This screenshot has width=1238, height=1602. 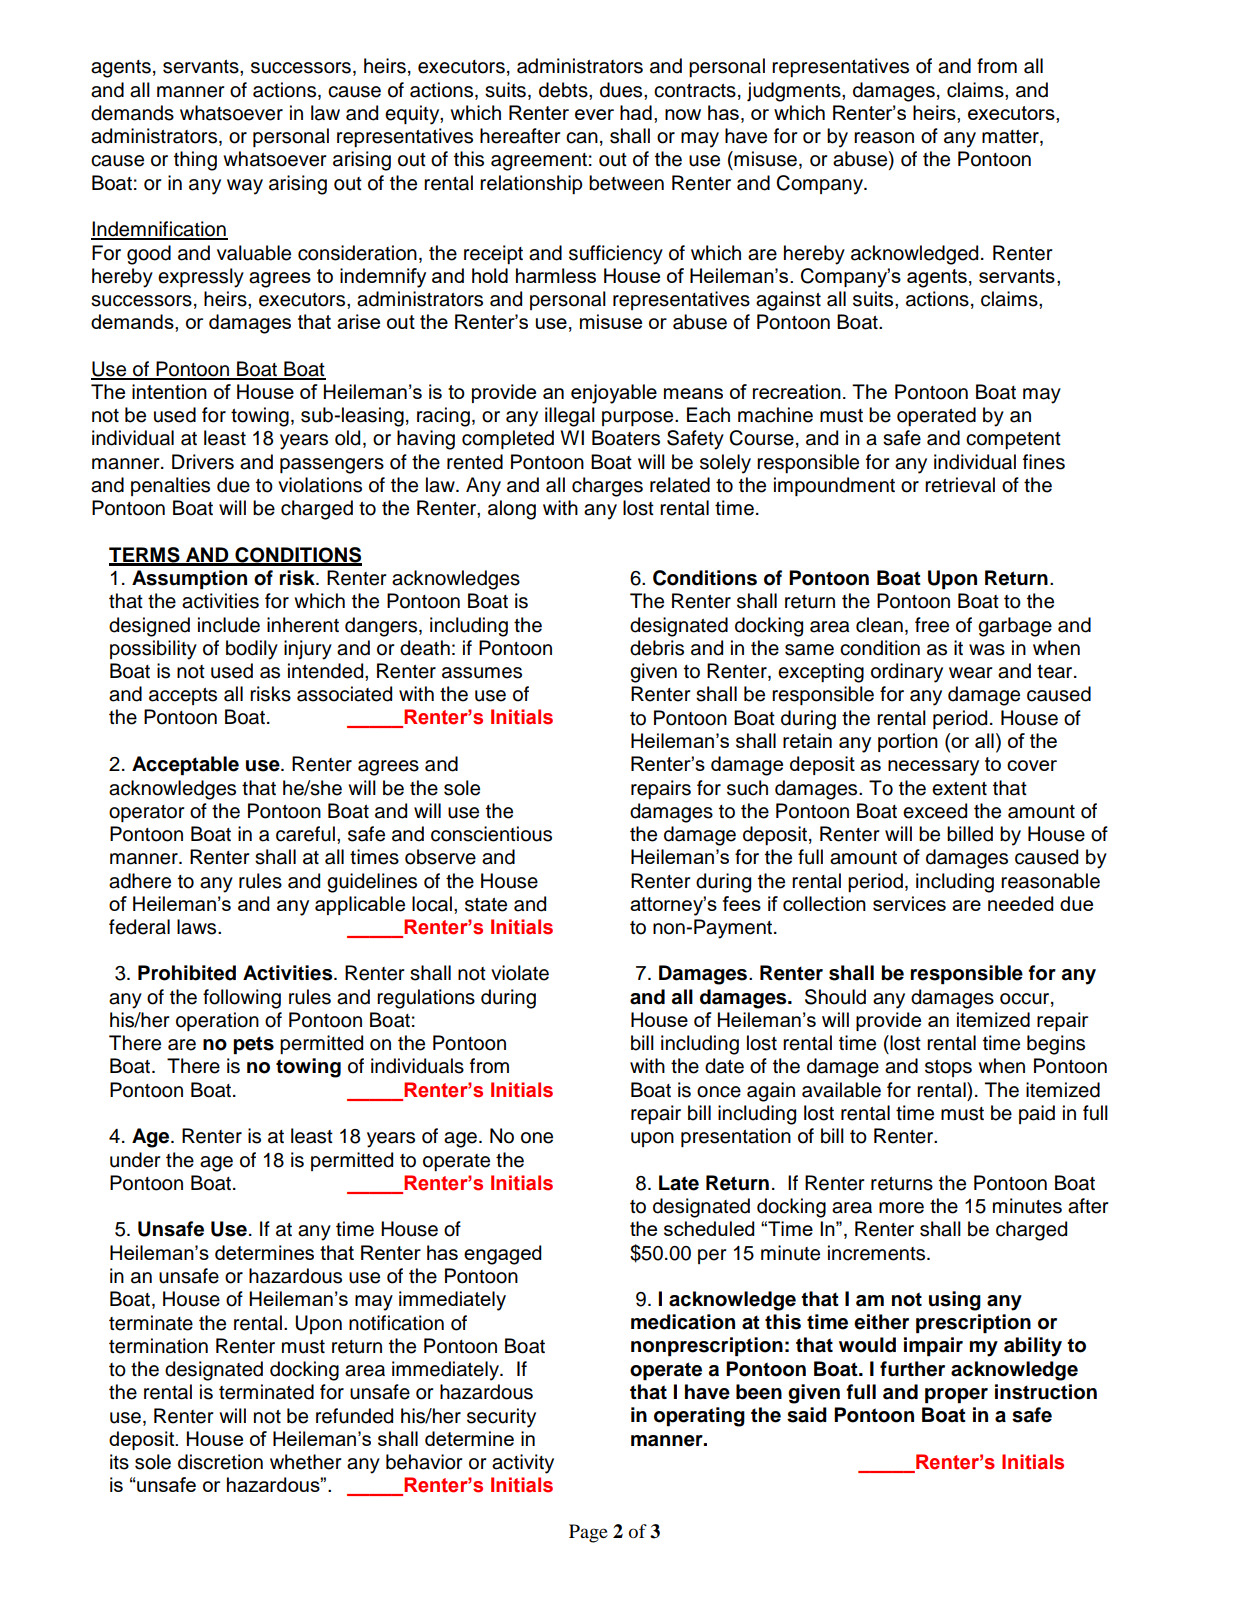 I want to click on thing, so click(x=195, y=161).
